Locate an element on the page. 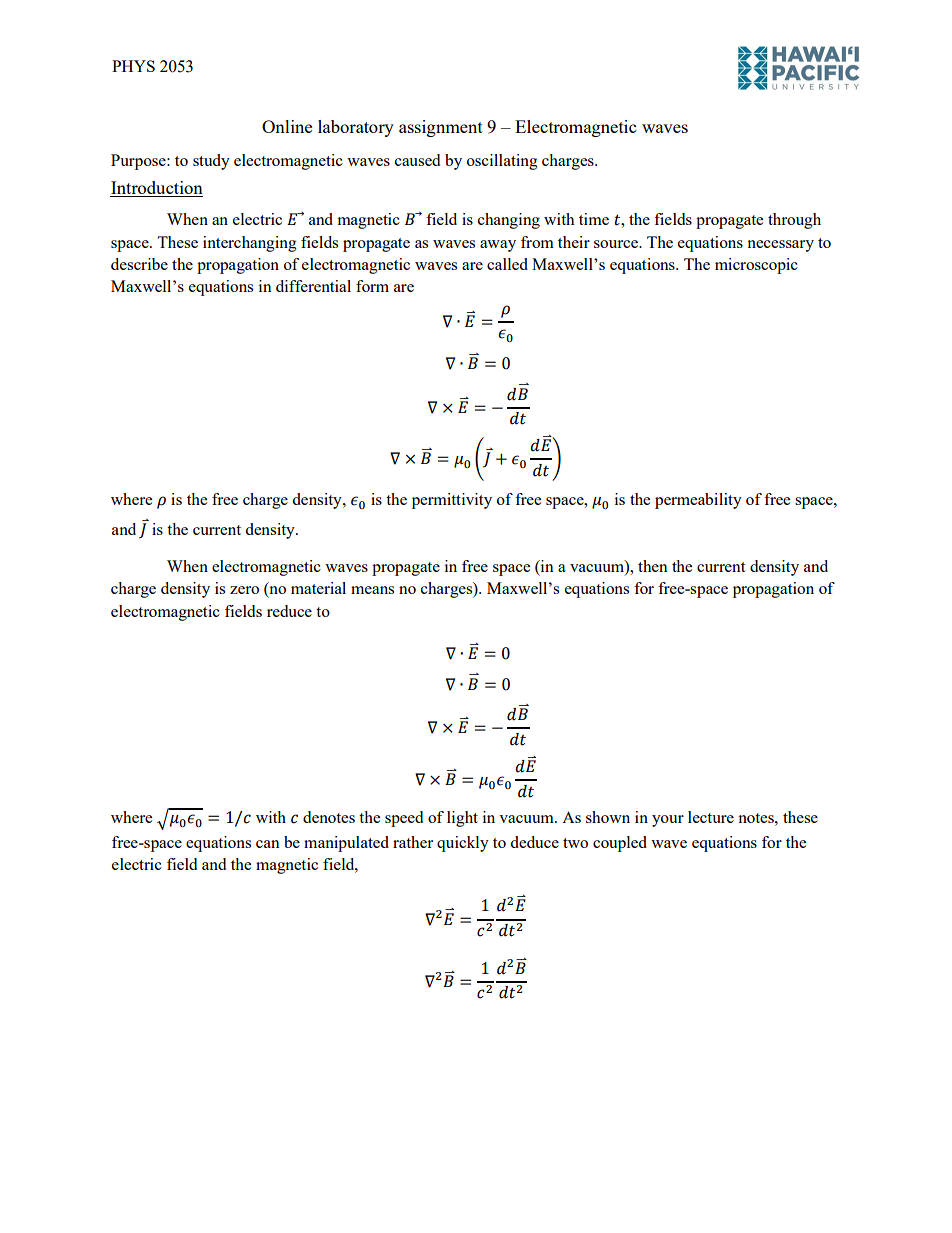  describe is located at coordinates (139, 264).
